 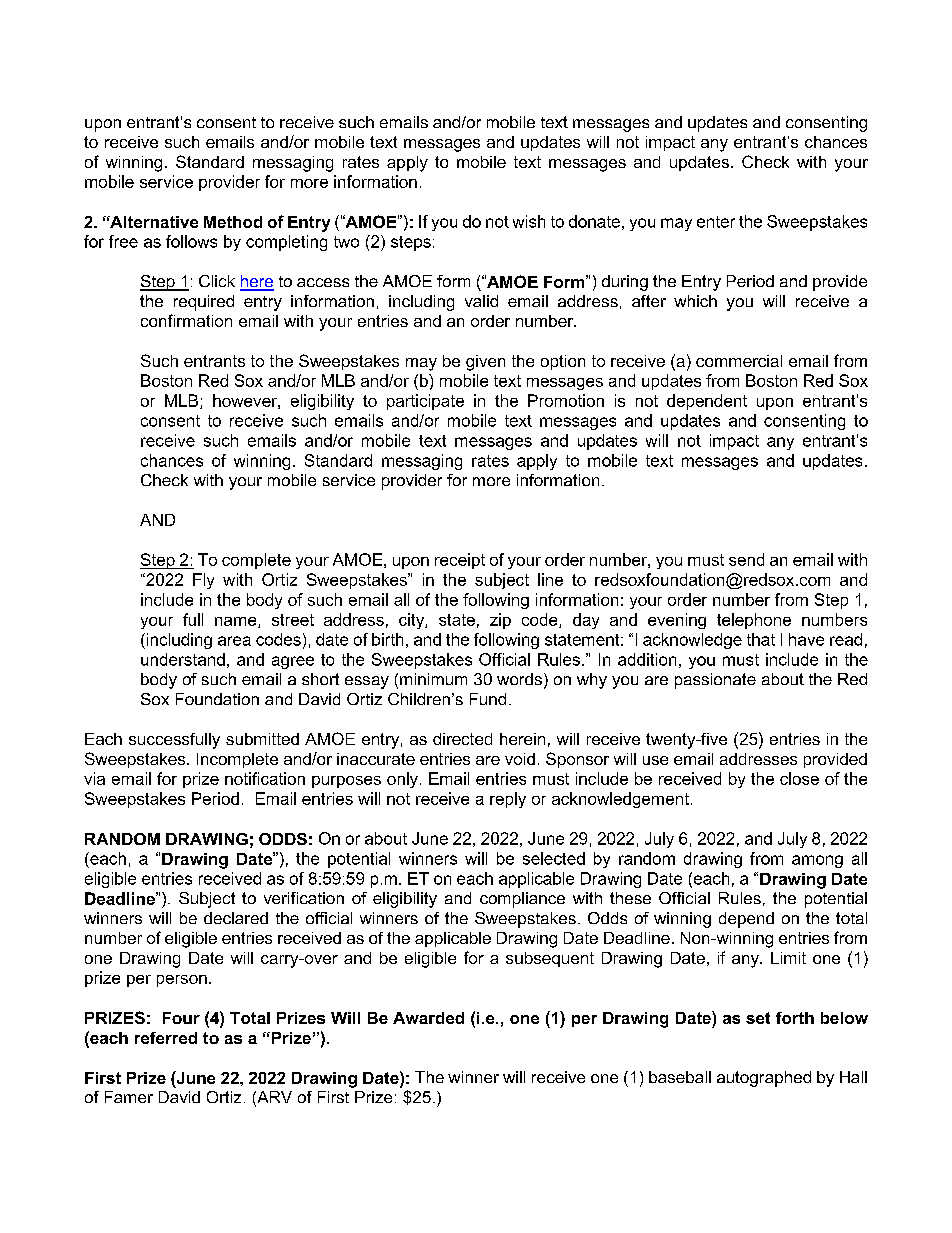 I want to click on follows, so click(x=191, y=241).
